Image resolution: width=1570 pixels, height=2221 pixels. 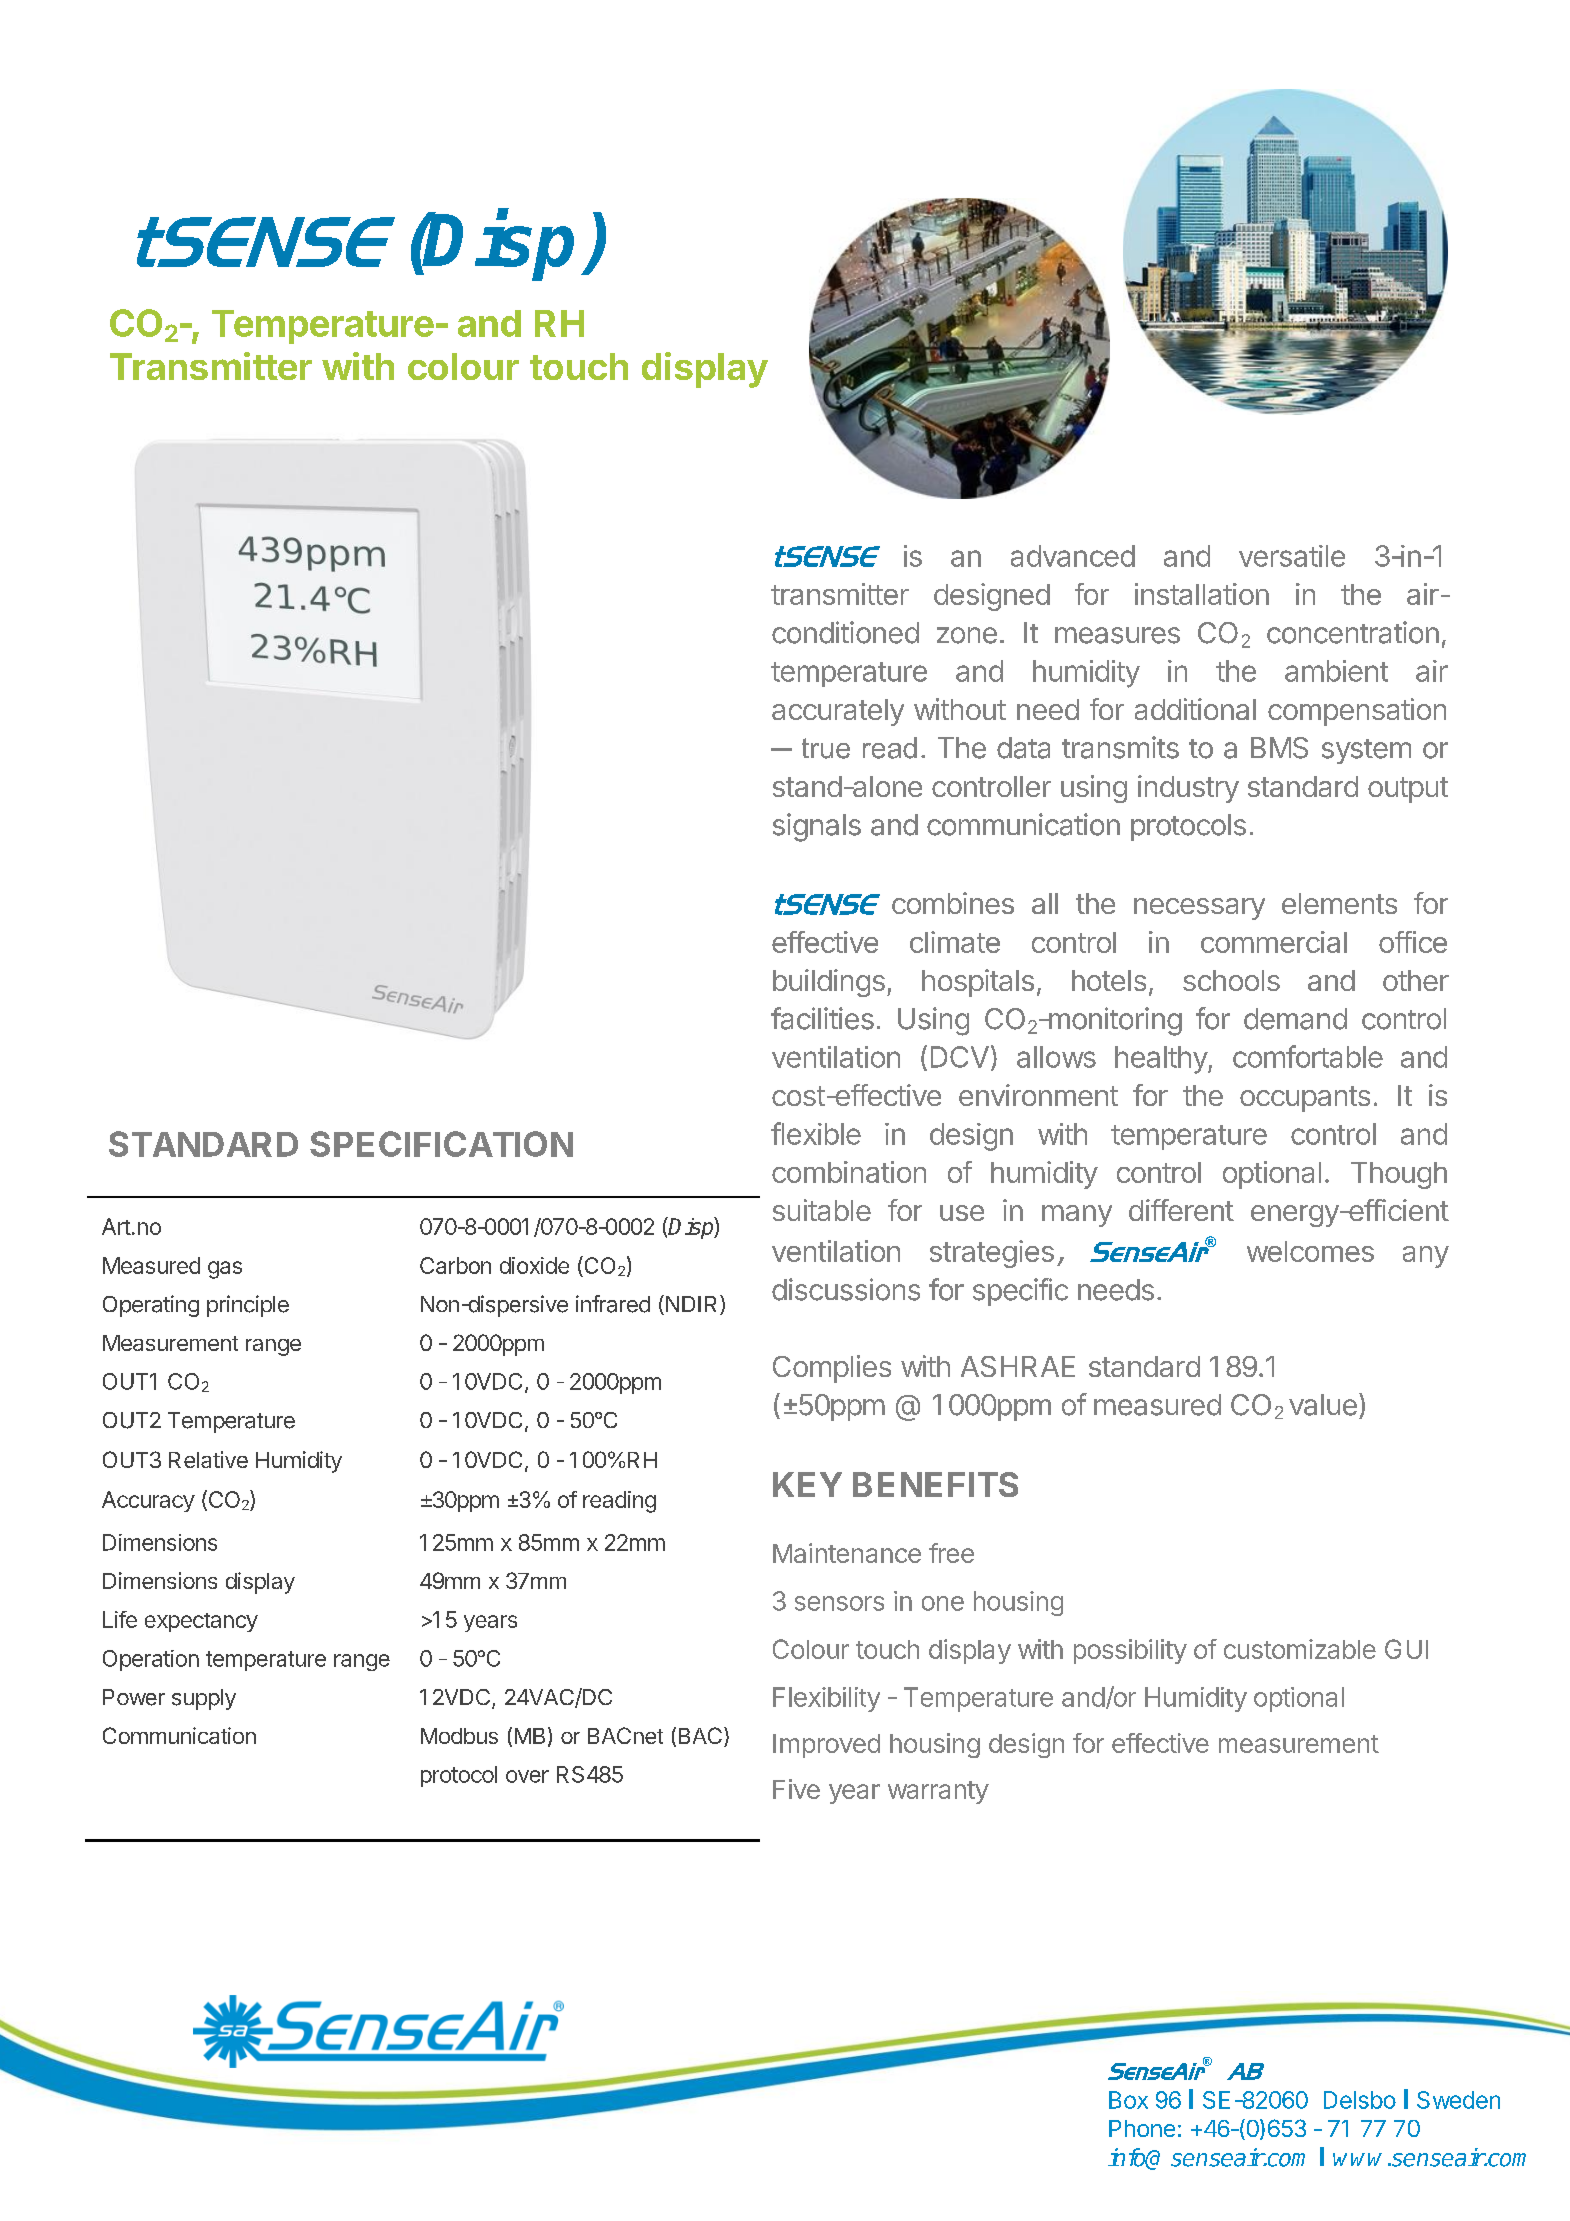 What do you see at coordinates (826, 748) in the screenshot?
I see `true` at bounding box center [826, 748].
